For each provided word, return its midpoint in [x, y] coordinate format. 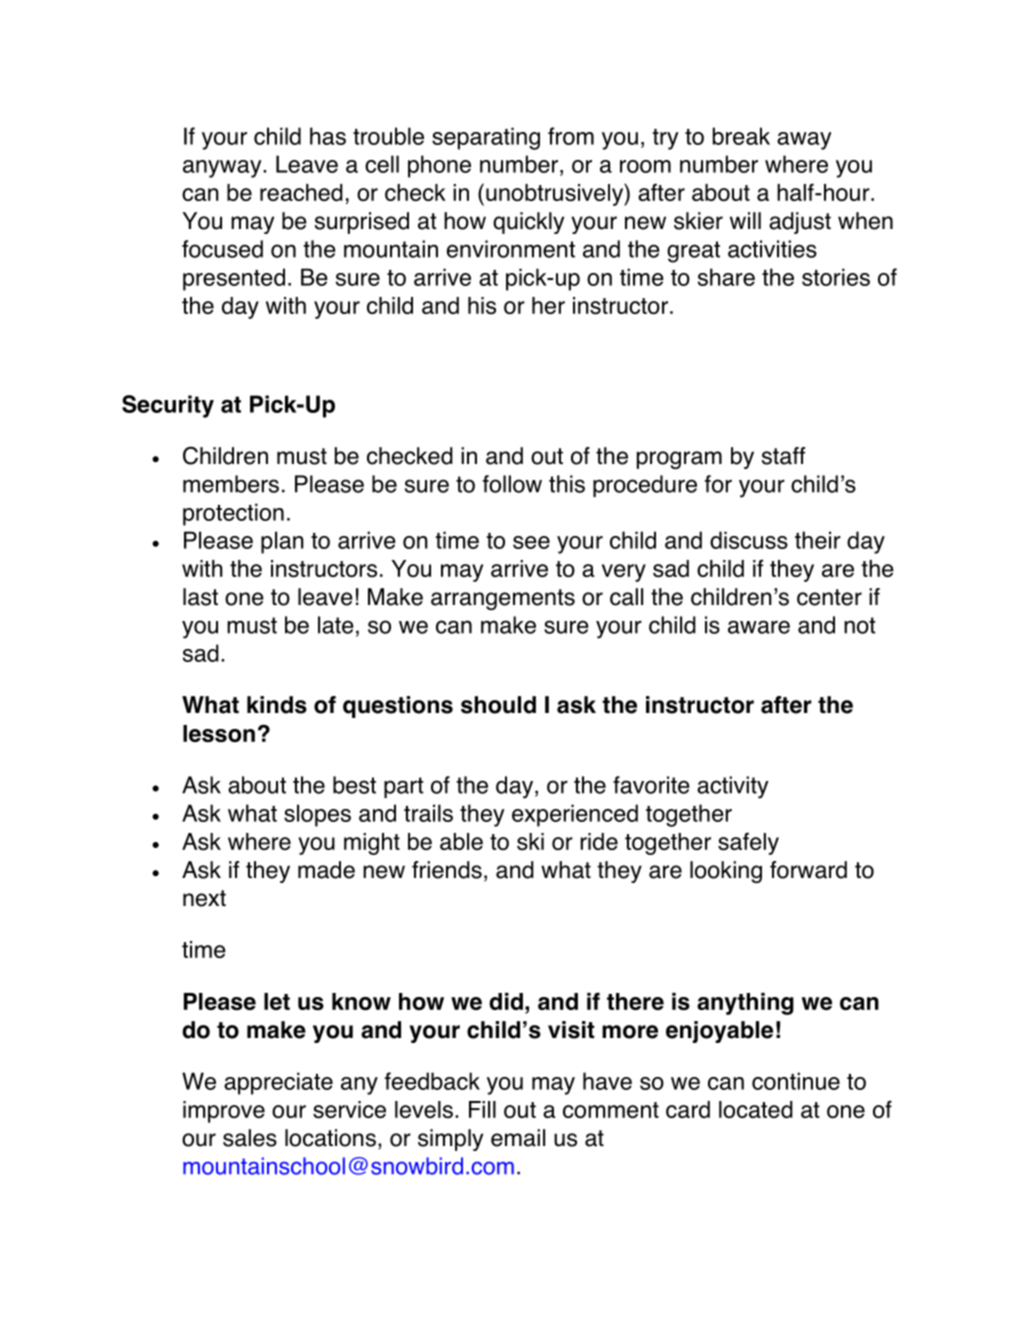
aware [759, 627]
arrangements [503, 599]
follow [512, 484]
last [200, 597]
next [204, 898]
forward [808, 870]
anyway [223, 169]
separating [486, 138]
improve [224, 1112]
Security [168, 406]
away [804, 141]
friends [447, 870]
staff [783, 456]
